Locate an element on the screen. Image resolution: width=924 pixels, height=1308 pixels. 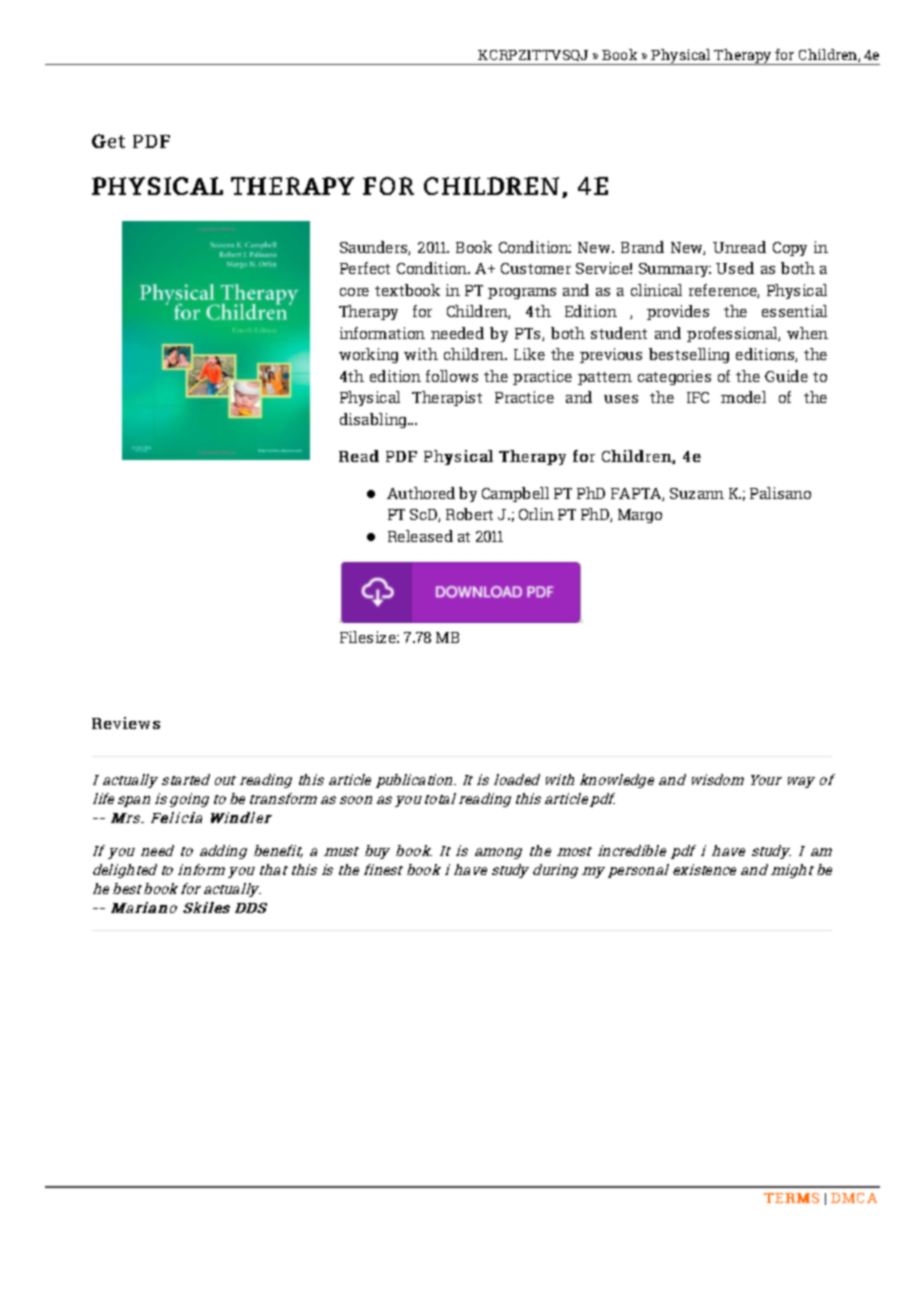
Like is located at coordinates (529, 354).
